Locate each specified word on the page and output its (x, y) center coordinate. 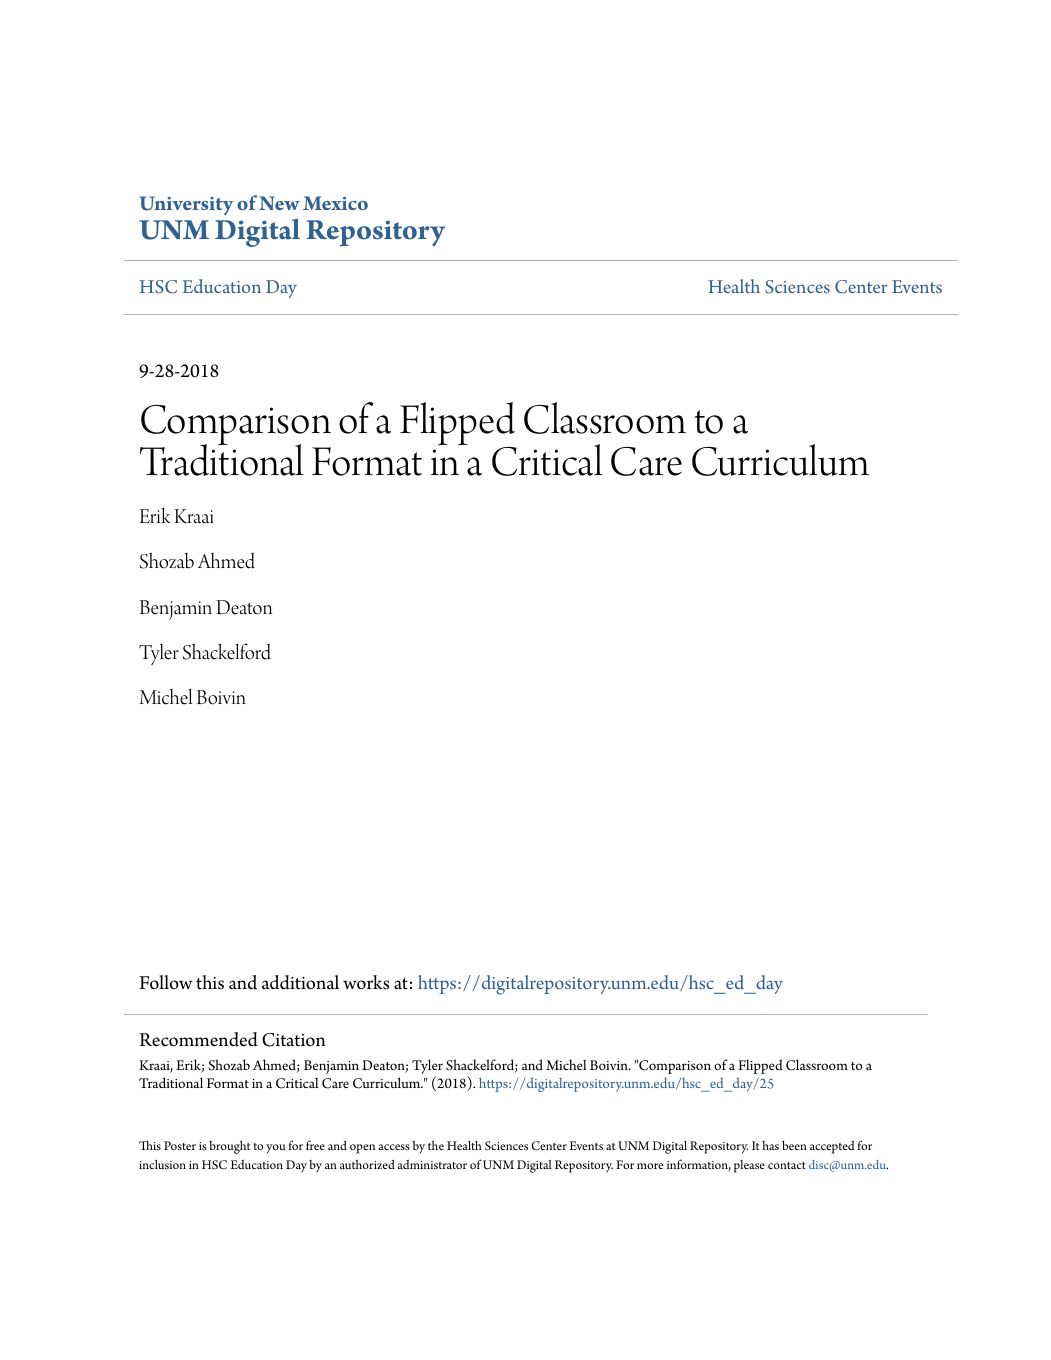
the (436, 1145)
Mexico (335, 203)
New (279, 203)
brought (229, 1147)
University (186, 205)
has (770, 1145)
